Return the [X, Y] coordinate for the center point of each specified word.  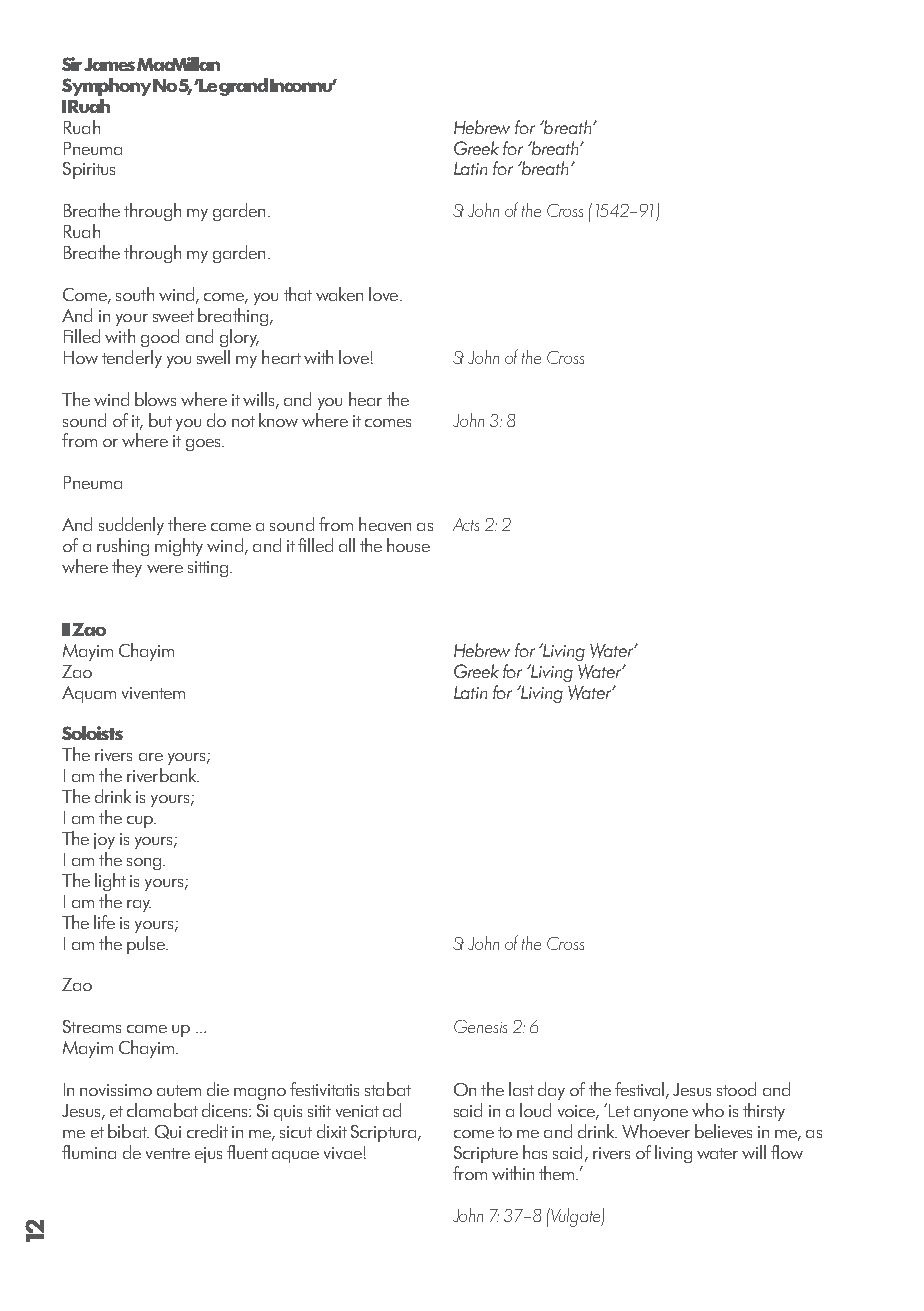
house [408, 545]
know [278, 420]
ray [139, 906]
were [165, 569]
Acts [466, 524]
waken [339, 294]
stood [736, 1089]
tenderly [132, 359]
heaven [385, 524]
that [298, 294]
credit [207, 1131]
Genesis [480, 1026]
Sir [72, 64]
